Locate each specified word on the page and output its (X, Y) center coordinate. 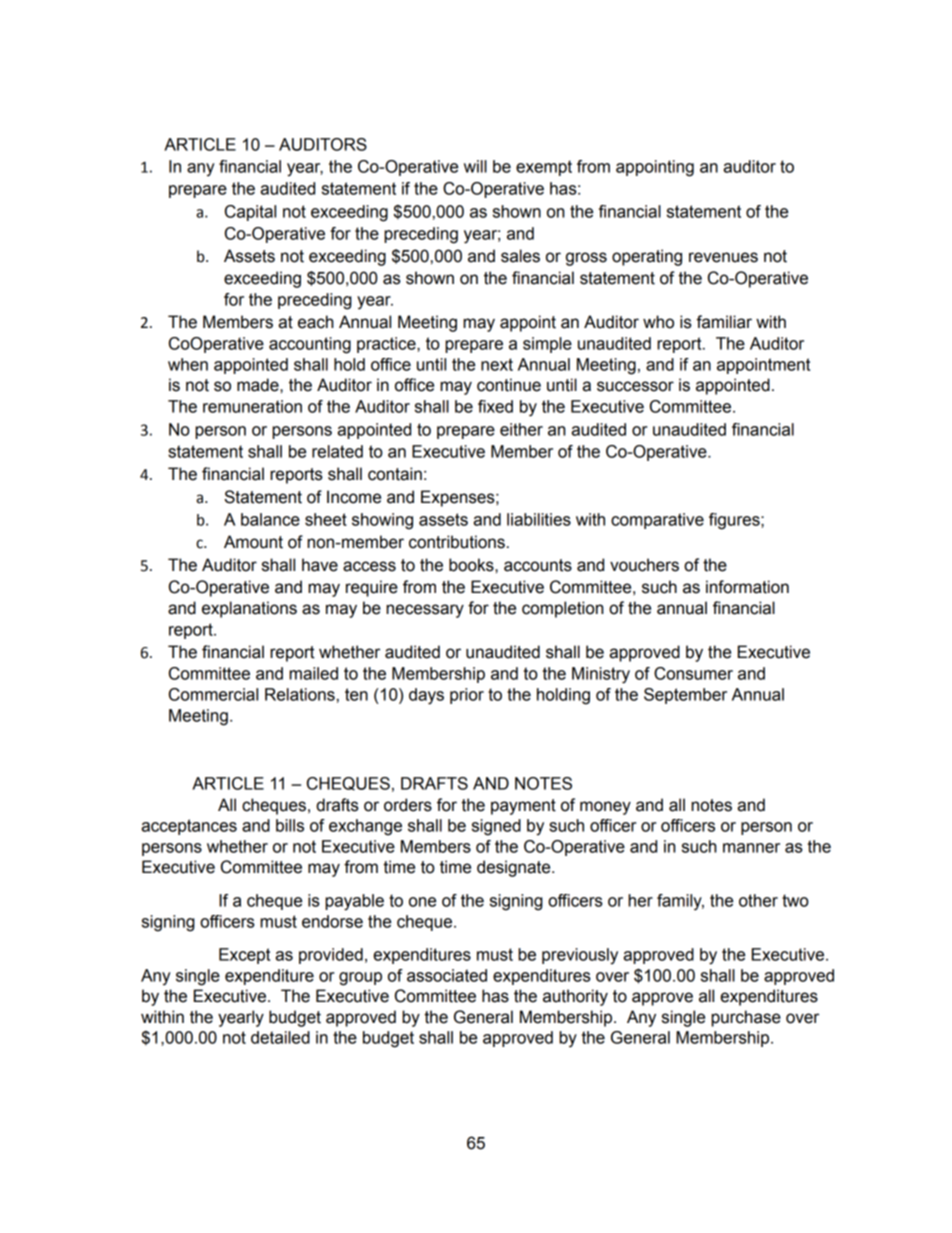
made (259, 385)
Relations (300, 694)
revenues (723, 257)
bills (290, 825)
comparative (657, 521)
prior (467, 696)
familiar (724, 322)
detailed (280, 1037)
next (497, 364)
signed (496, 827)
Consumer (693, 673)
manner (751, 848)
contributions (457, 542)
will (475, 166)
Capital (250, 213)
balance (270, 519)
